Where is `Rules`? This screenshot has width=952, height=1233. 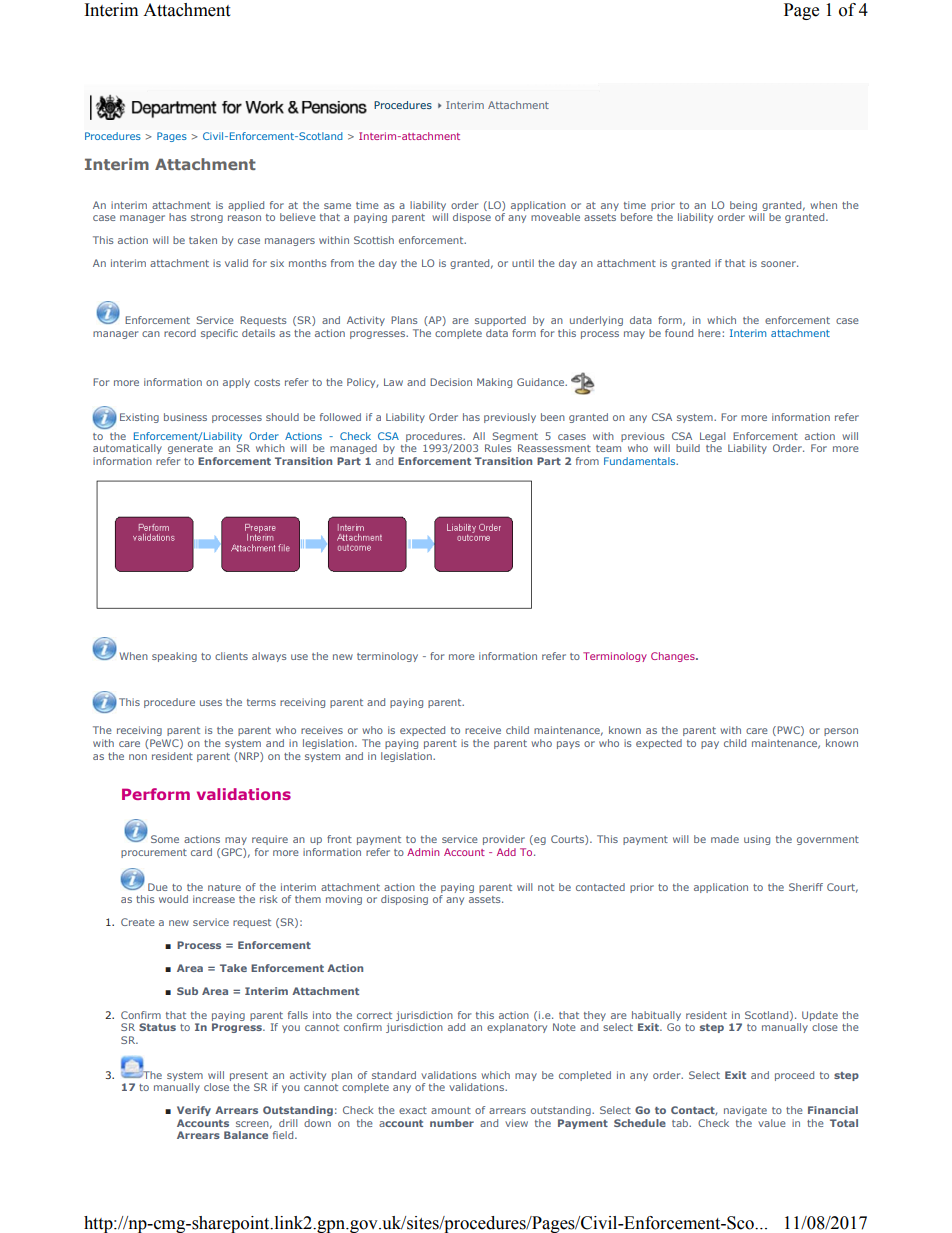 Rules is located at coordinates (498, 448).
